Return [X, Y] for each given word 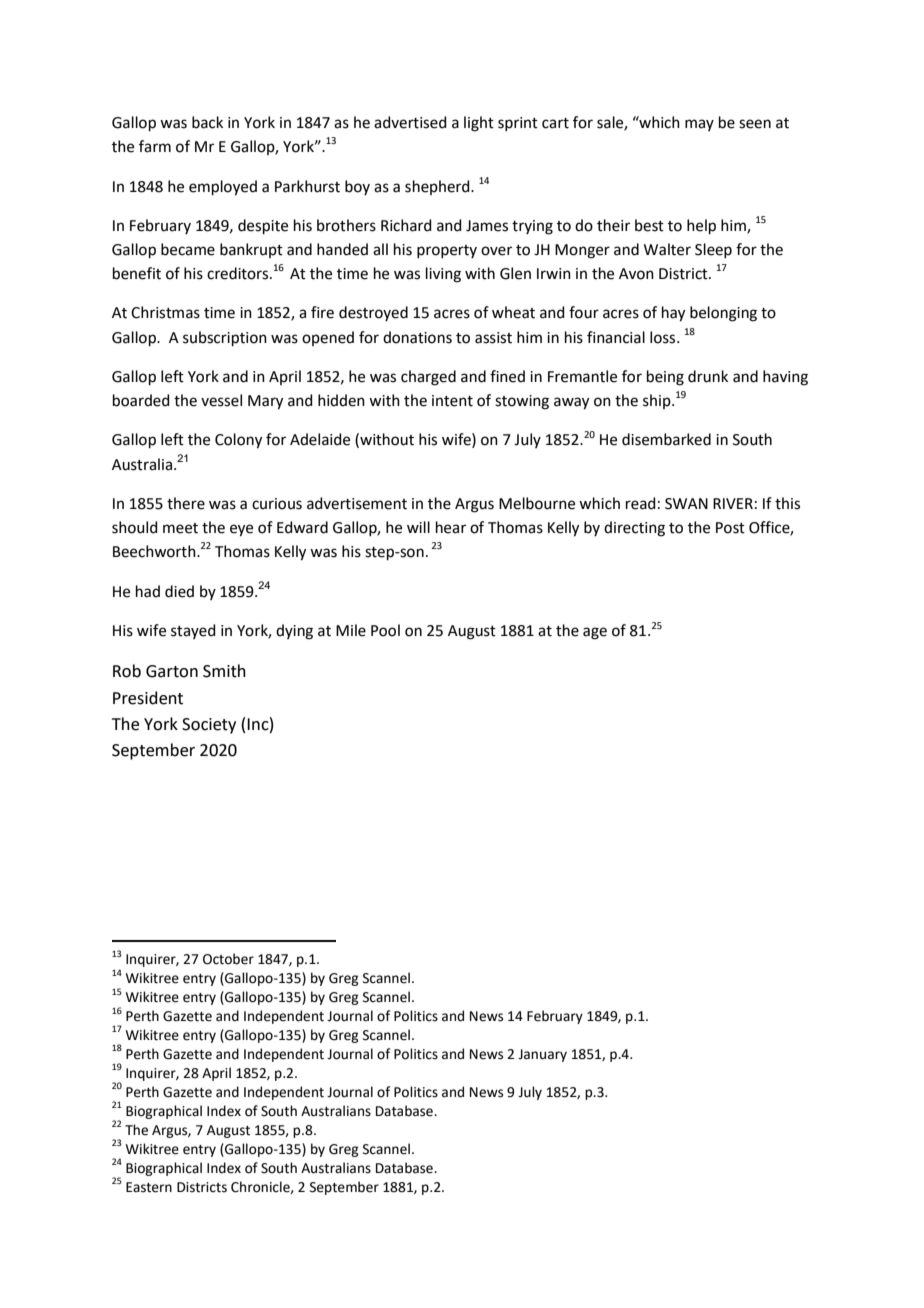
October [228, 959]
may [699, 125]
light [479, 124]
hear [451, 527]
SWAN [686, 504]
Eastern [149, 1187]
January [542, 1055]
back [207, 122]
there [186, 503]
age [595, 633]
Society [209, 726]
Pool [385, 630]
